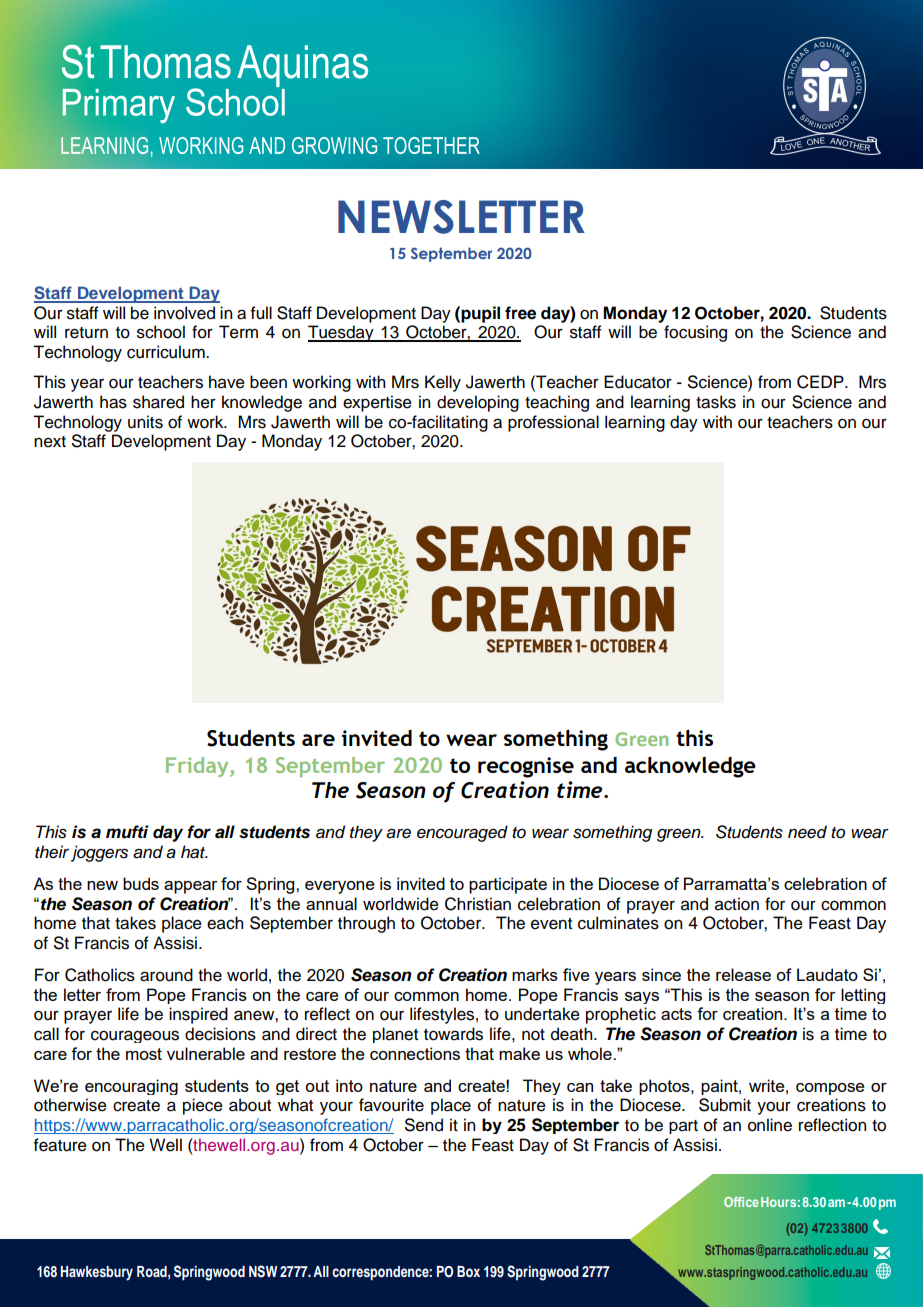  I want to click on need, so click(807, 832).
